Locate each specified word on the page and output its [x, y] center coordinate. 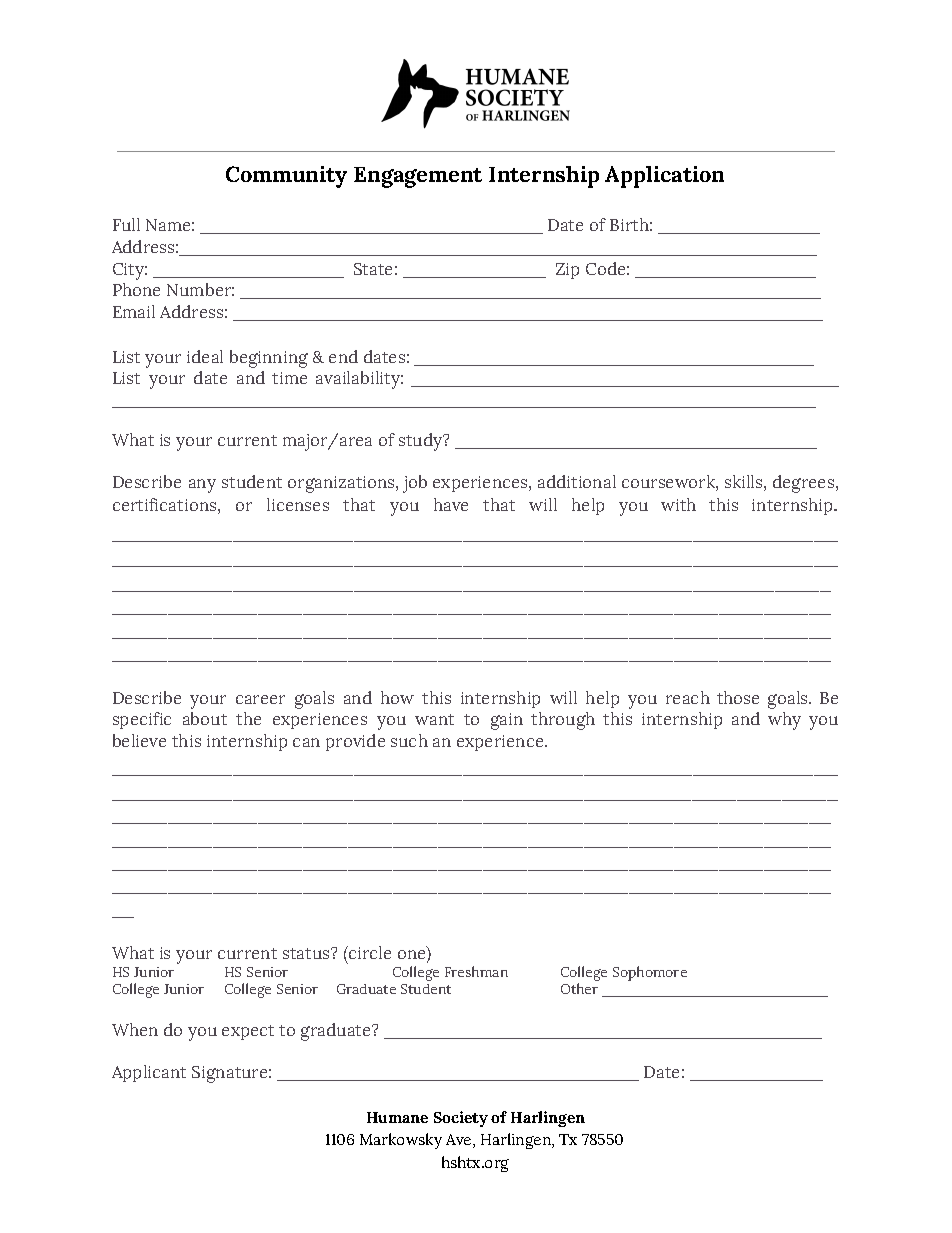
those [738, 697]
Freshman [476, 971]
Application [664, 177]
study [422, 442]
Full [126, 224]
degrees [805, 484]
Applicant [149, 1073]
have [451, 504]
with [678, 504]
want [434, 719]
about [205, 718]
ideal [205, 356]
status [307, 953]
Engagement [418, 177]
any [202, 486]
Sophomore [650, 973]
